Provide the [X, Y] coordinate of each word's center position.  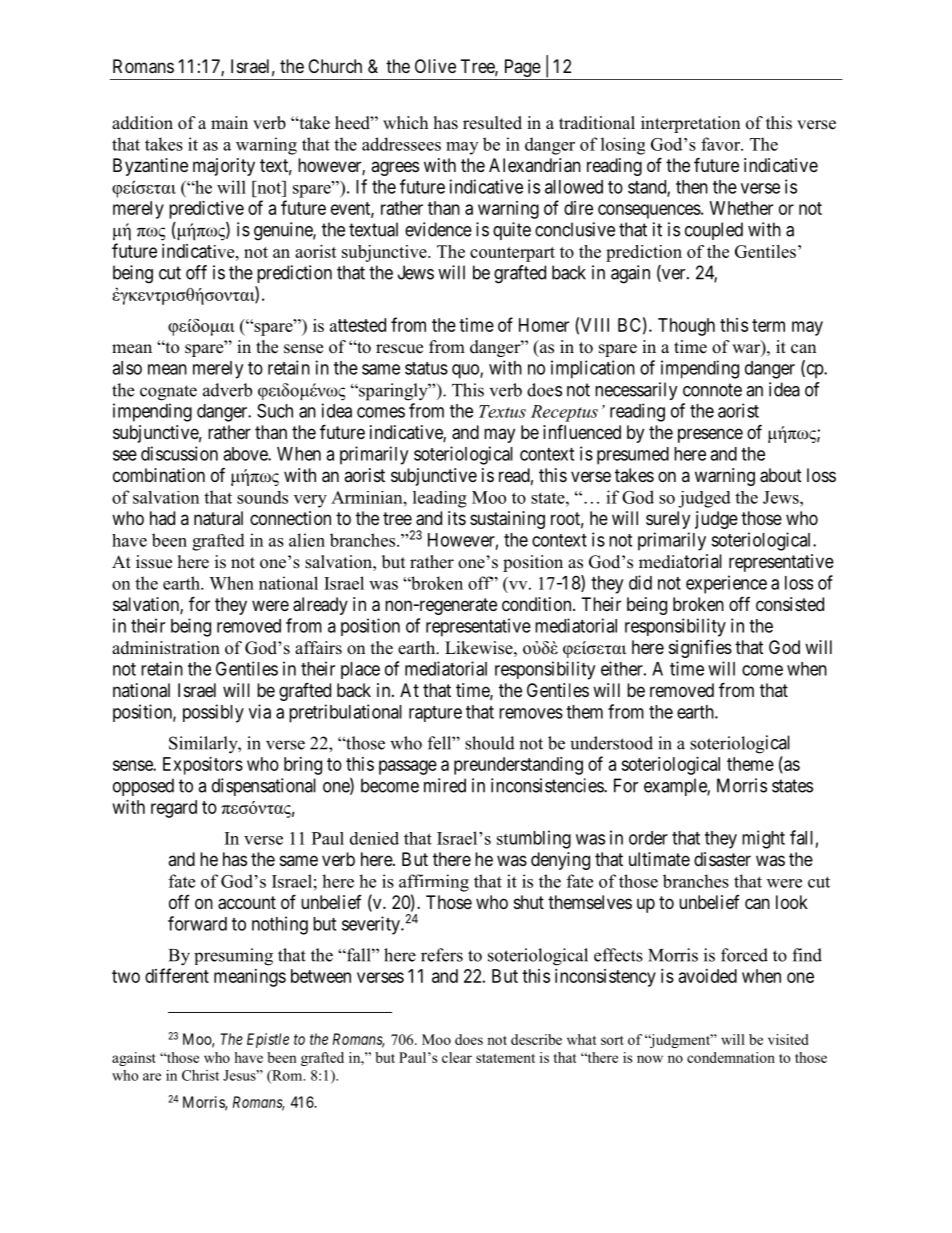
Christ [200, 1075]
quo [466, 371]
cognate [168, 393]
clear [457, 1057]
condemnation [731, 1057]
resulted [492, 123]
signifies [700, 648]
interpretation [690, 124]
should [490, 743]
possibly [213, 713]
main [229, 122]
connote [712, 390]
